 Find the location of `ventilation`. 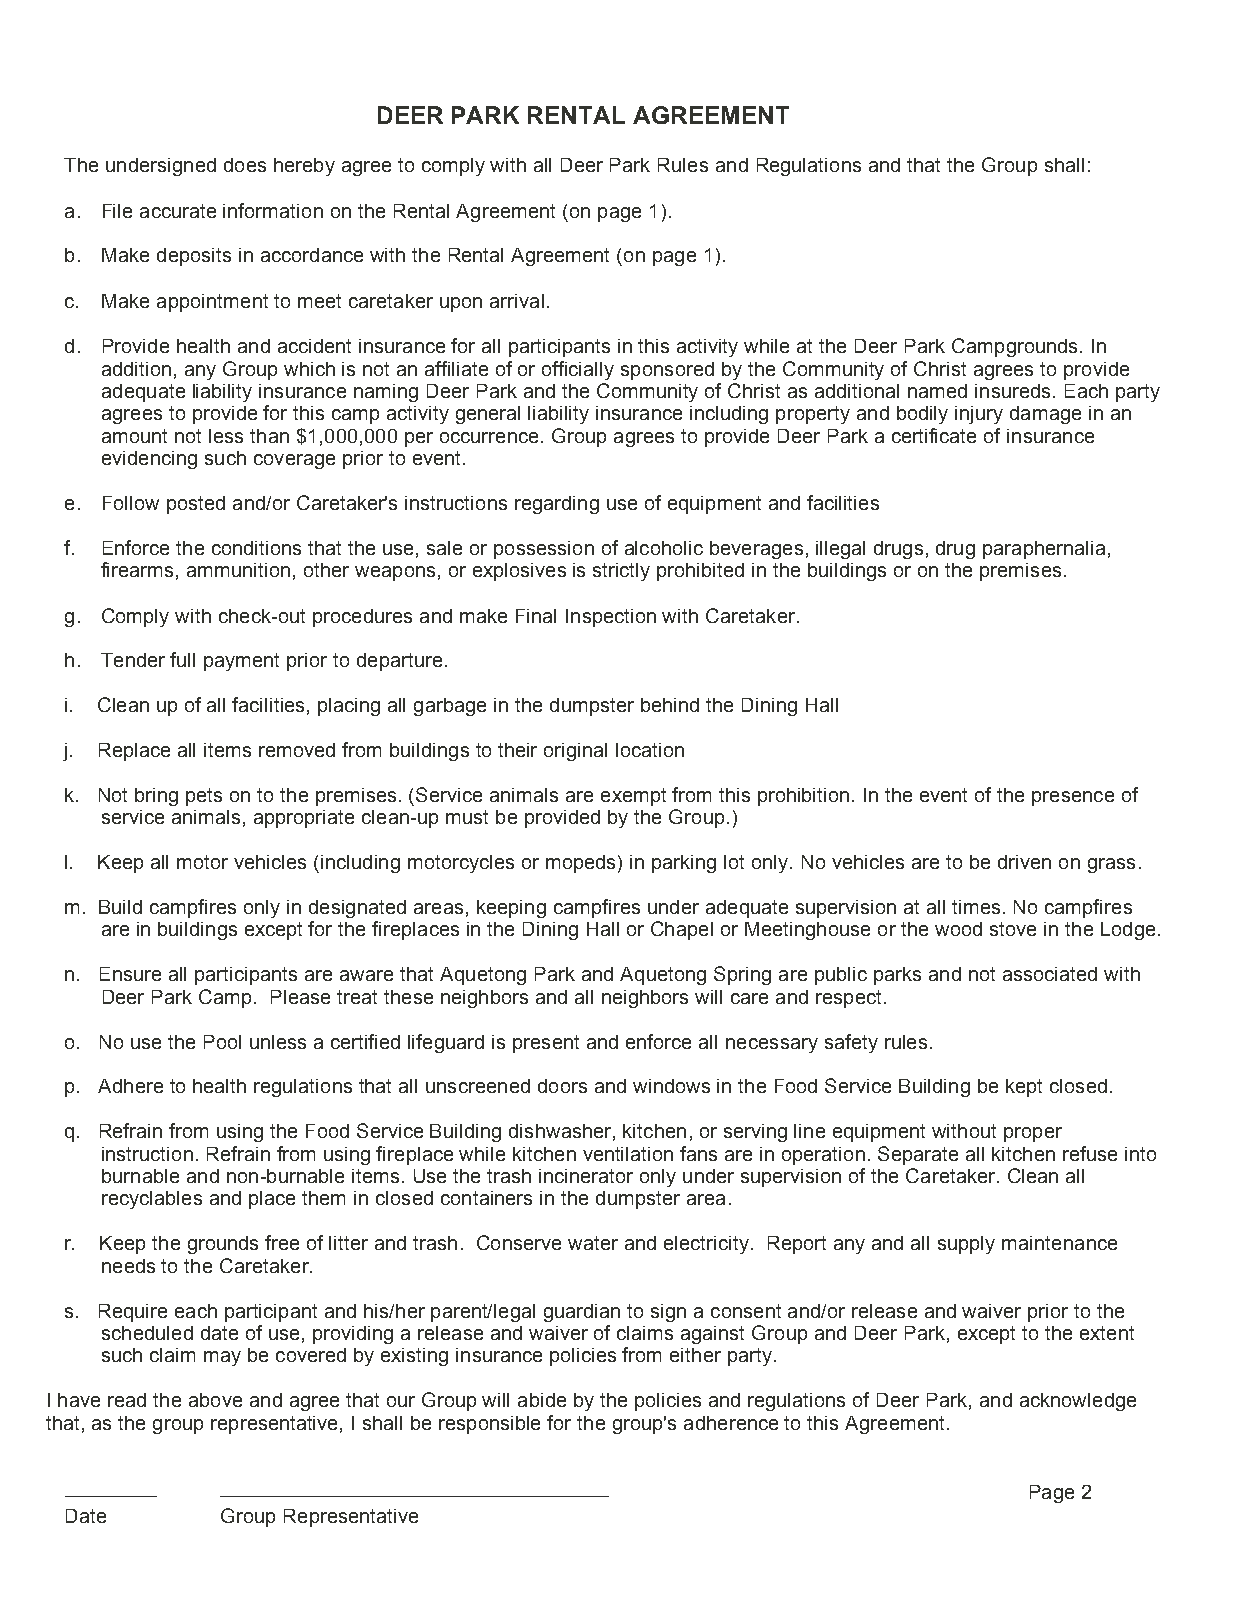

ventilation is located at coordinates (628, 1154).
